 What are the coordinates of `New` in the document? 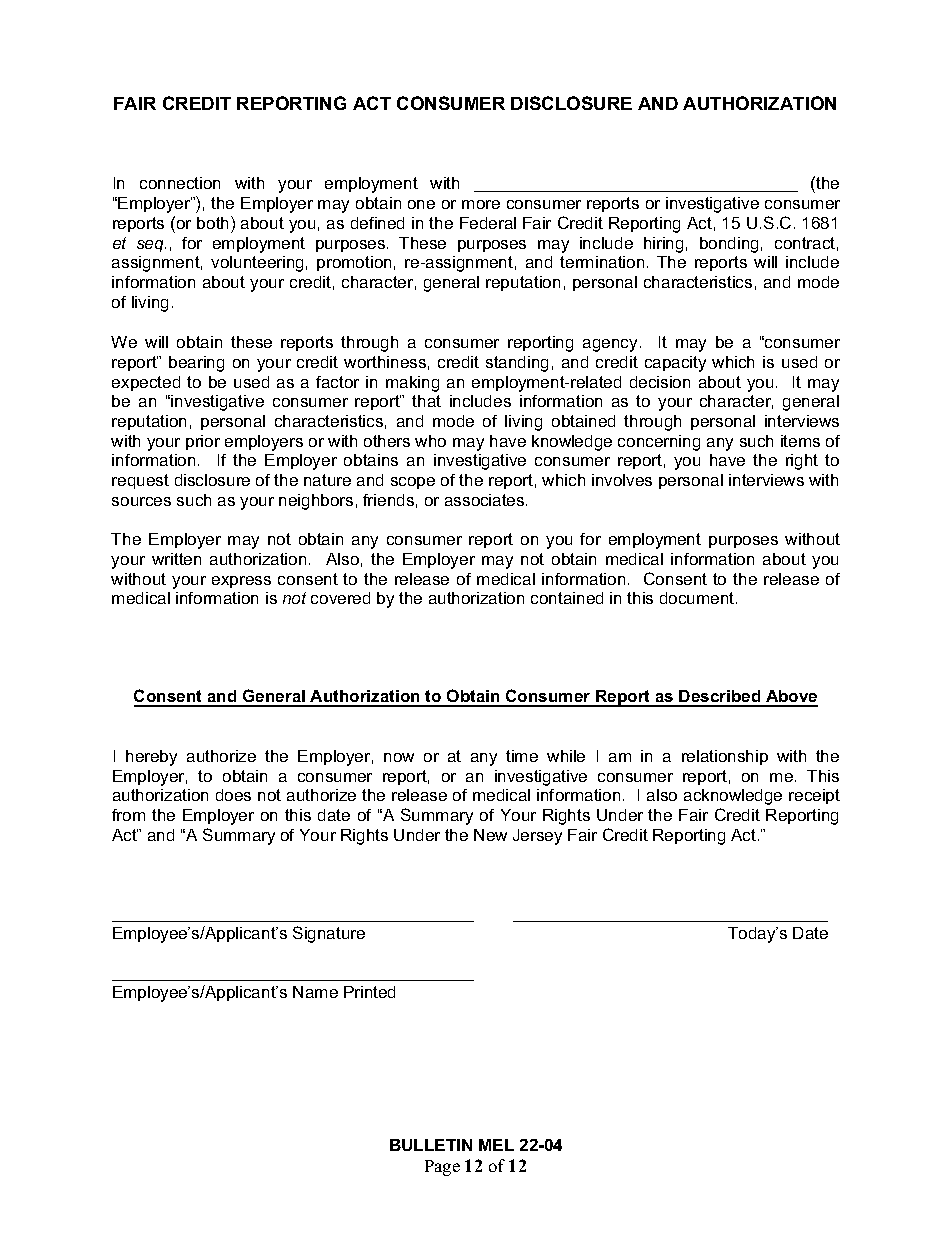 It's located at (490, 835).
